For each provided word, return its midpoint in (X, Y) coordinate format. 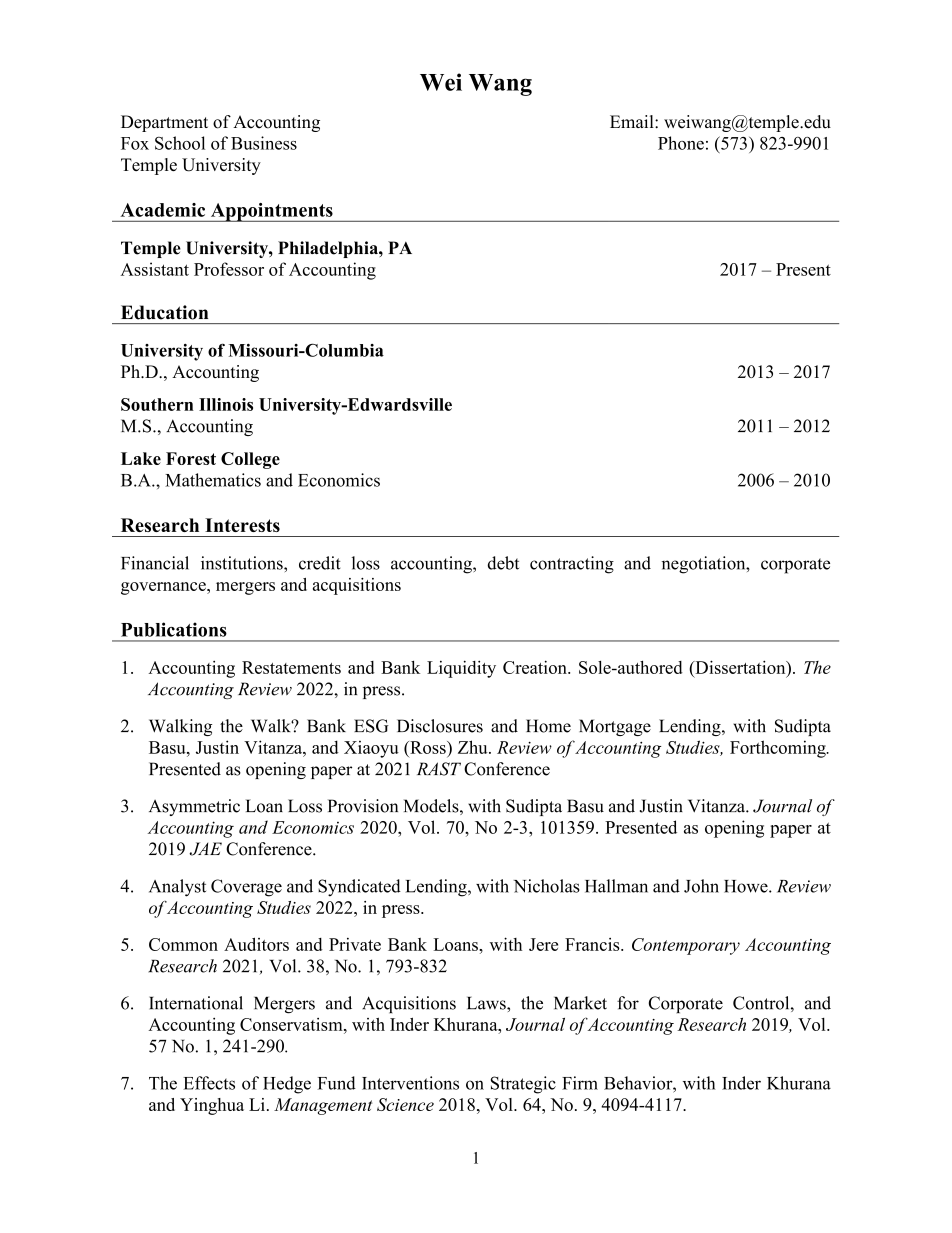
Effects (209, 1083)
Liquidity (461, 669)
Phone (681, 143)
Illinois (226, 404)
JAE (205, 849)
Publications (174, 629)
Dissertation (740, 667)
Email (633, 121)
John (701, 886)
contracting (572, 565)
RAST (439, 769)
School (180, 143)
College (250, 460)
